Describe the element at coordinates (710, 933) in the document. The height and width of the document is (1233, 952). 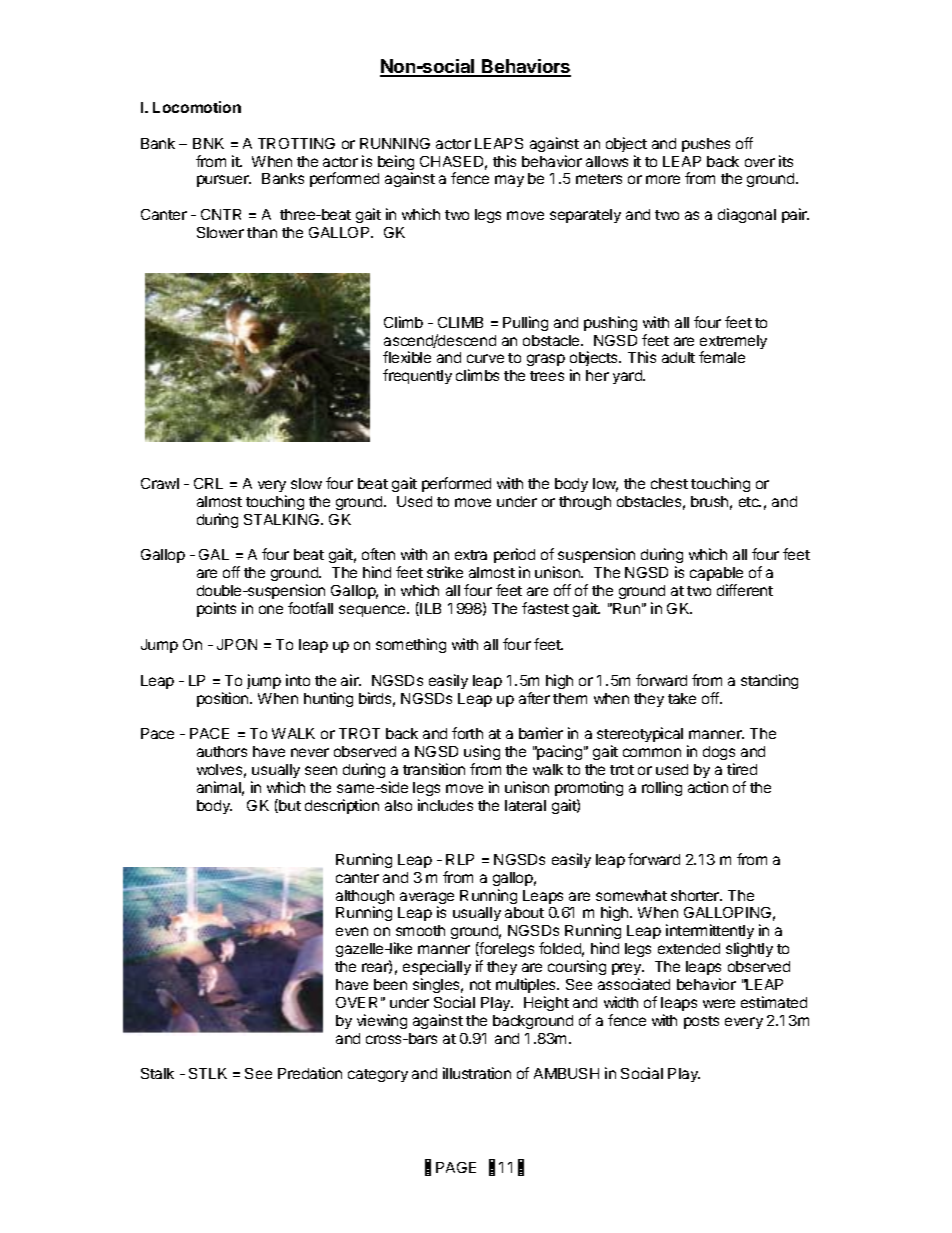
I see `intermittently` at that location.
